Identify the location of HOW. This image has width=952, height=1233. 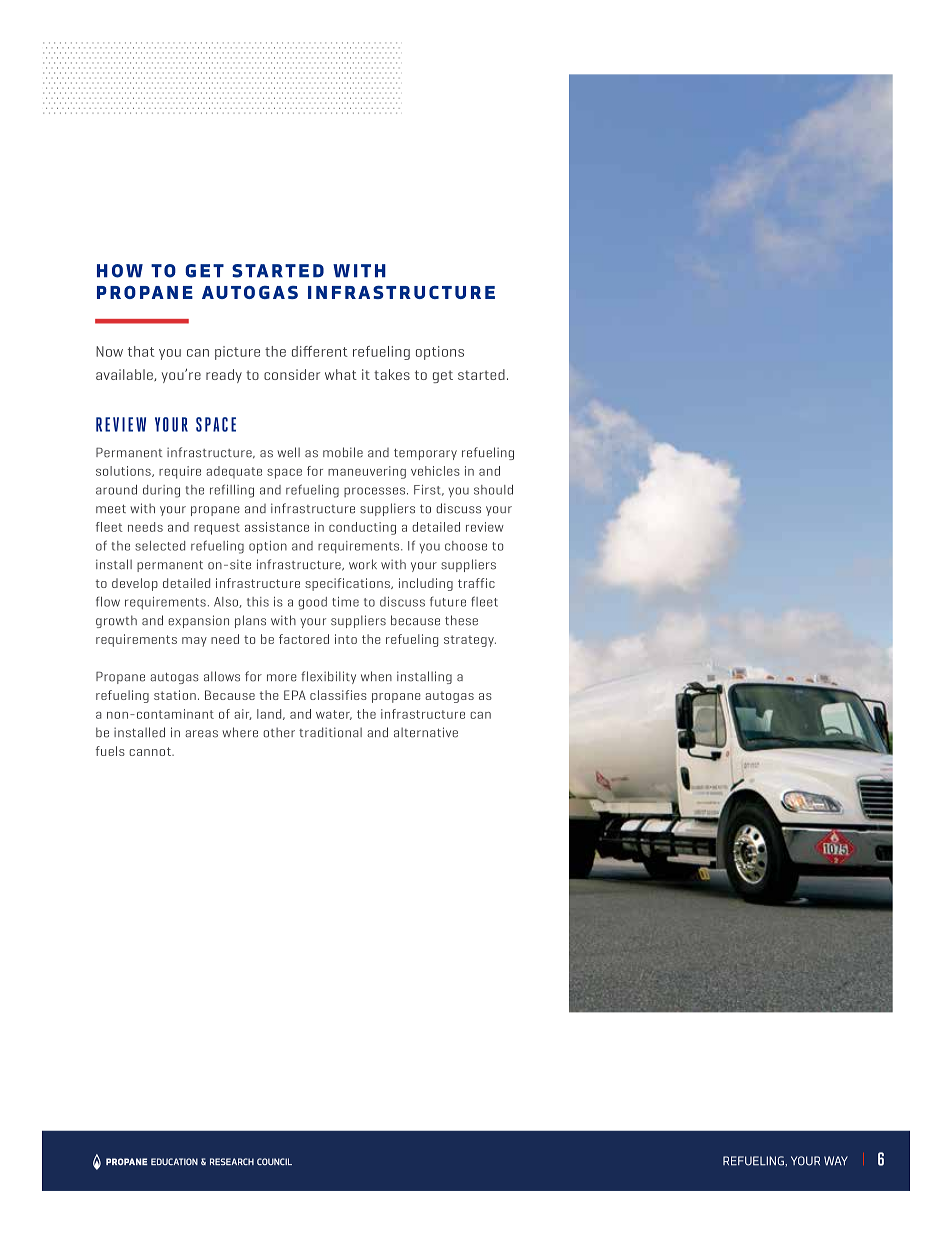
(120, 271).
